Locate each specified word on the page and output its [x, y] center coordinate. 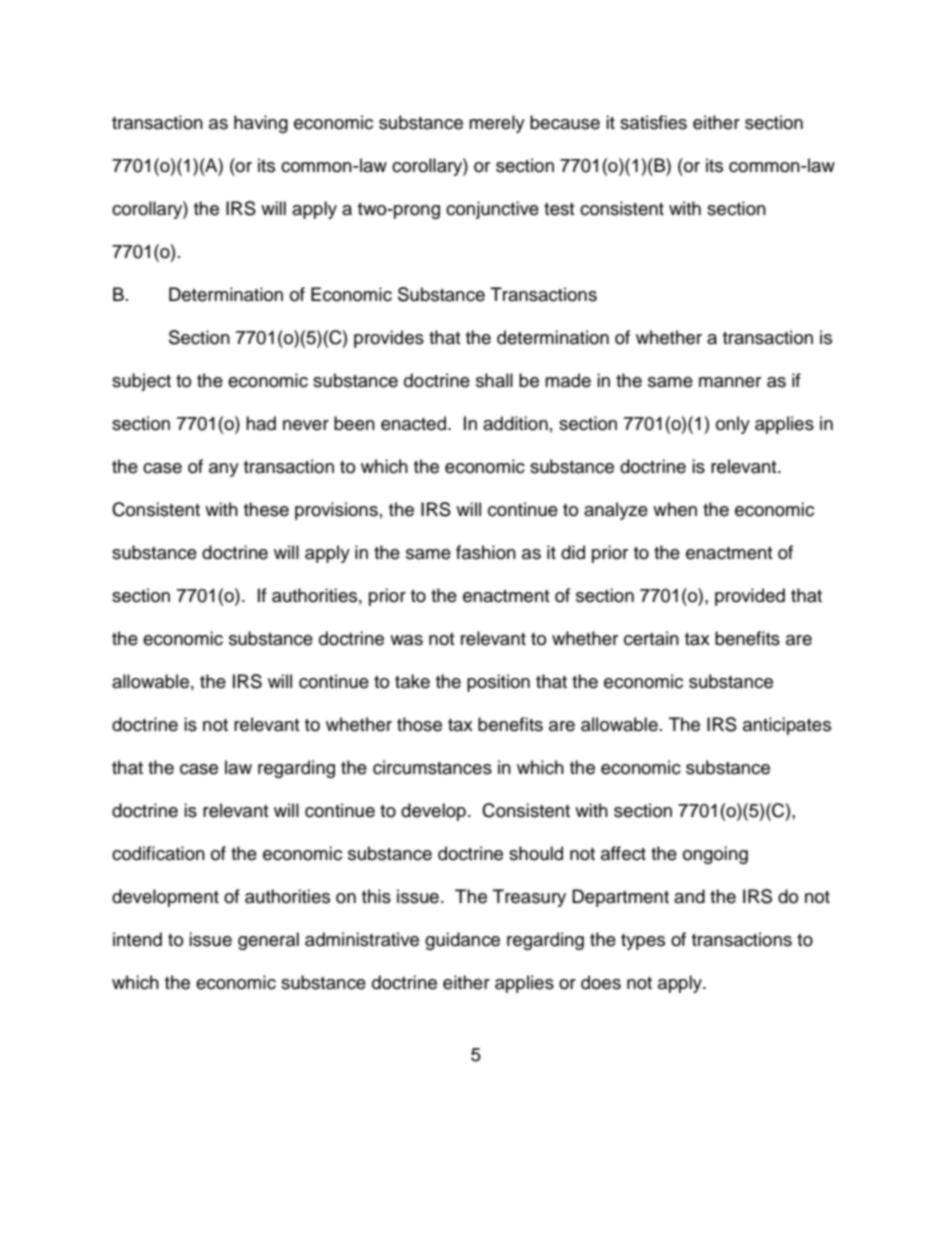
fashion [486, 552]
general [268, 941]
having [261, 124]
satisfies [653, 122]
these [266, 509]
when [675, 509]
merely [497, 124]
